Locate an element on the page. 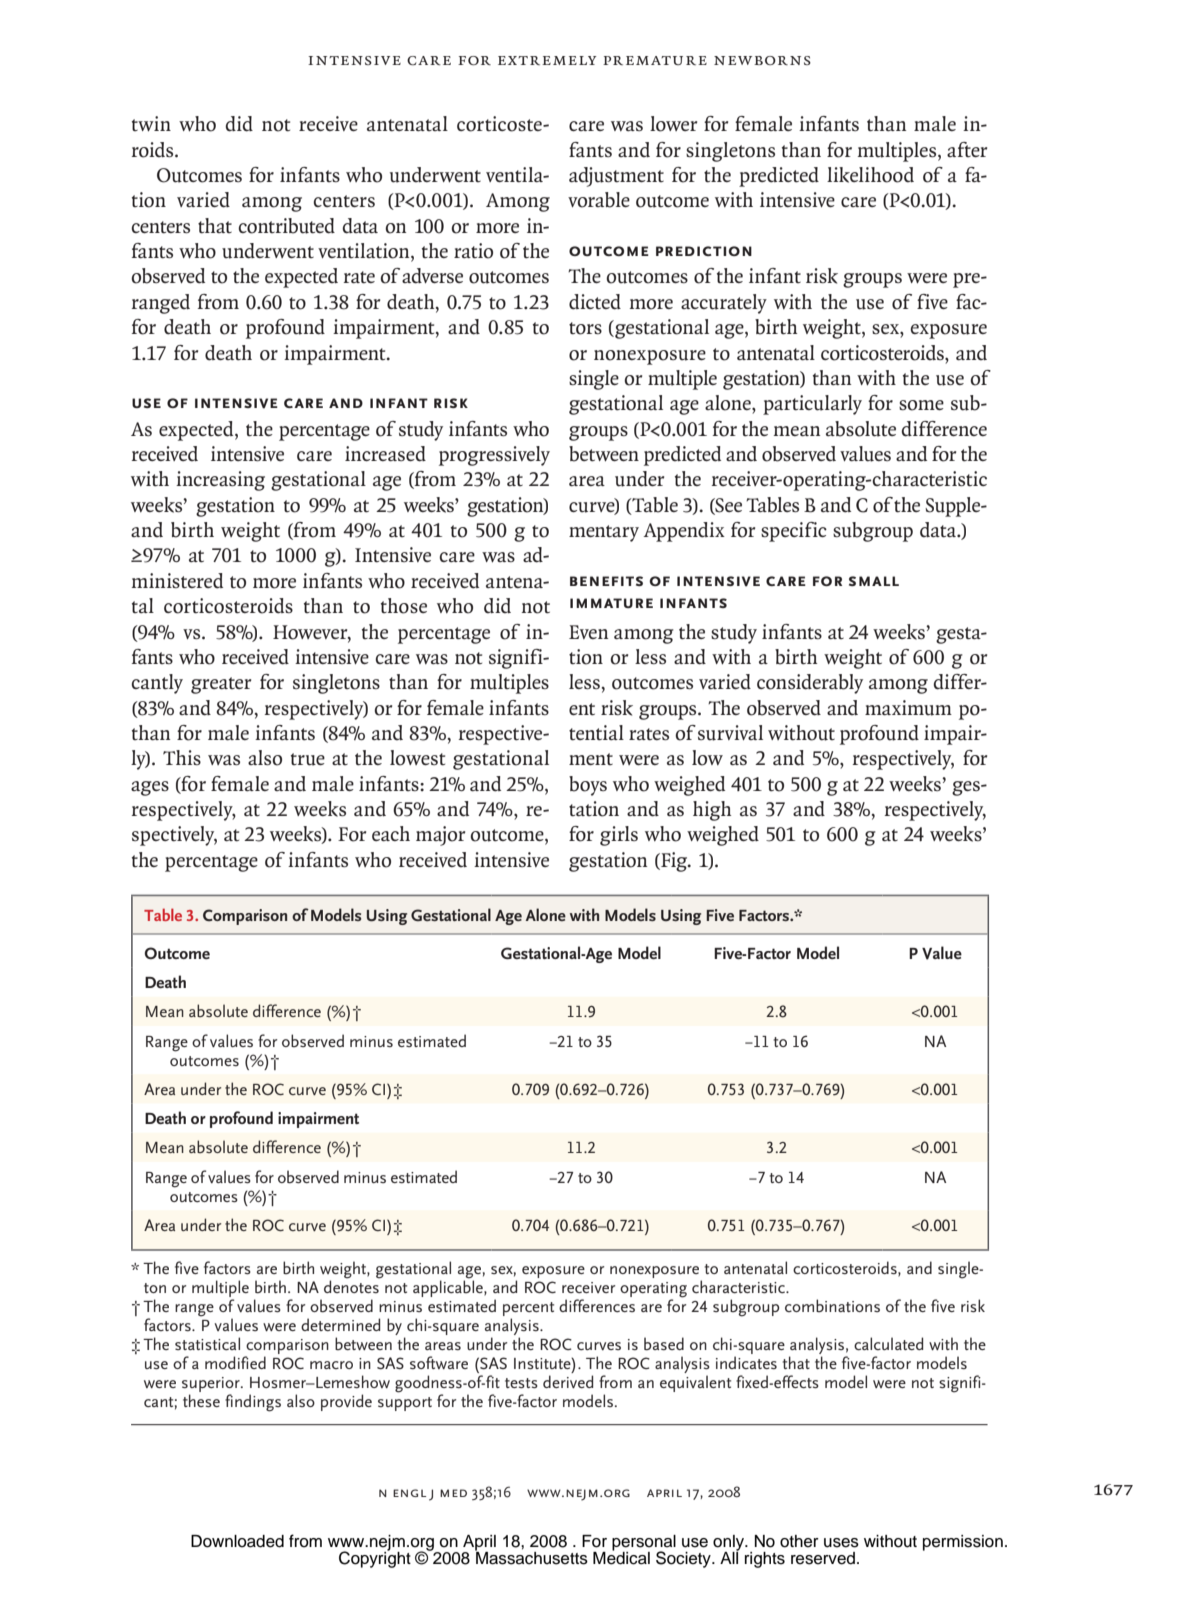  increasing is located at coordinates (220, 481).
